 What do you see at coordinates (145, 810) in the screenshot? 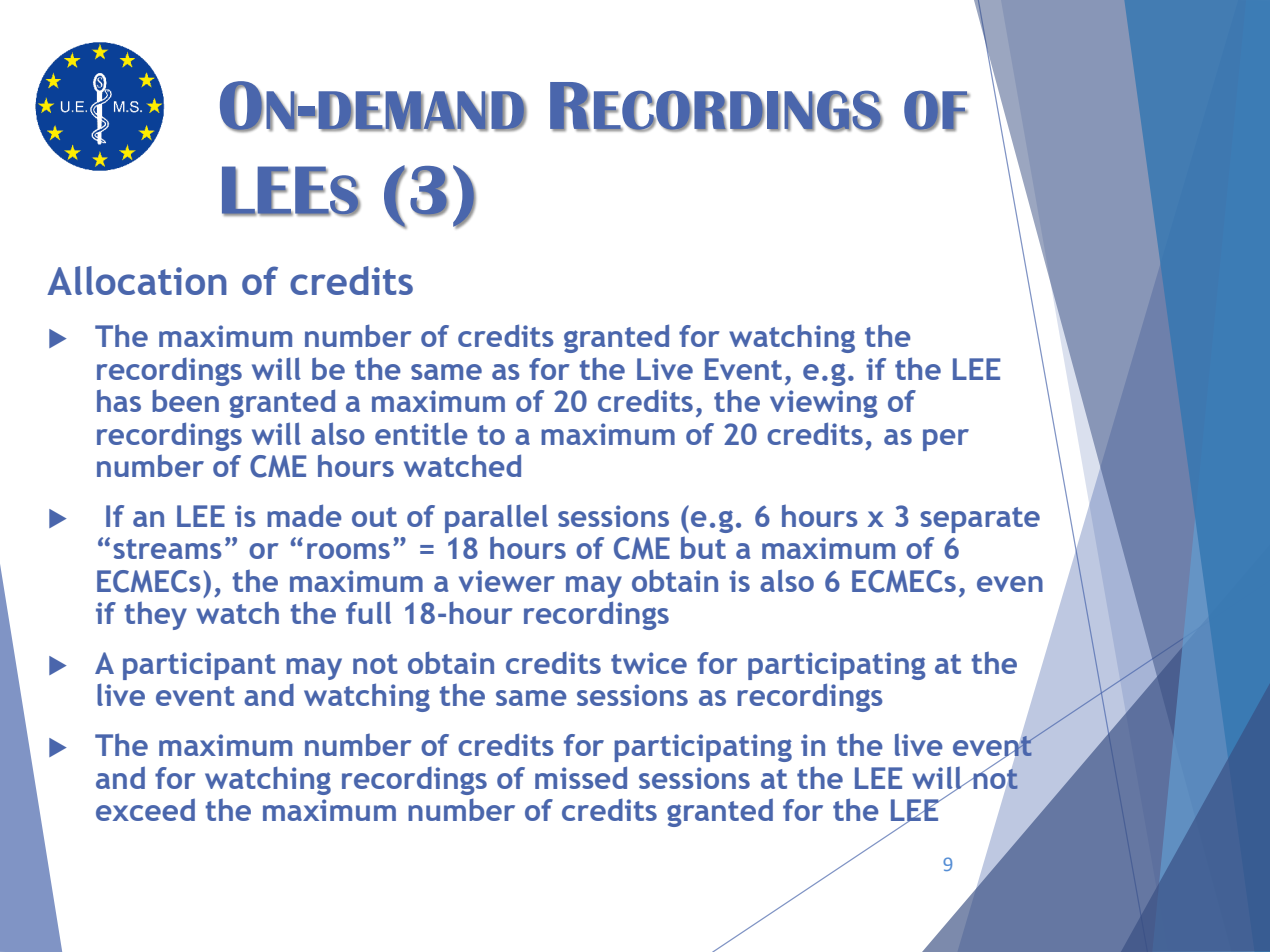
I see `exceed` at bounding box center [145, 810].
